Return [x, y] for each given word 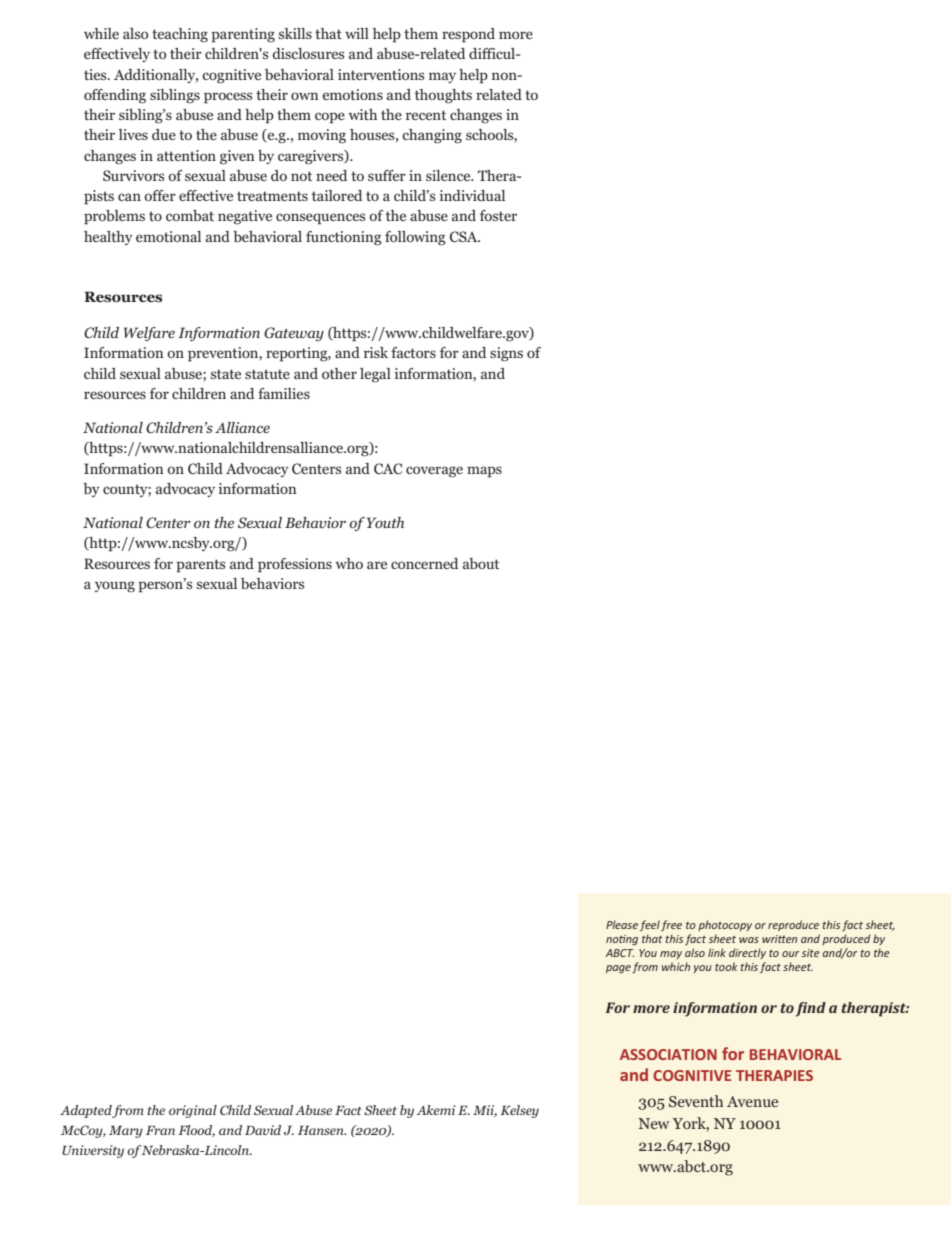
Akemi [436, 1110]
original [193, 1111]
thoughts [443, 96]
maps [484, 472]
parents [200, 566]
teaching [180, 35]
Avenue [752, 1101]
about [481, 563]
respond [468, 35]
